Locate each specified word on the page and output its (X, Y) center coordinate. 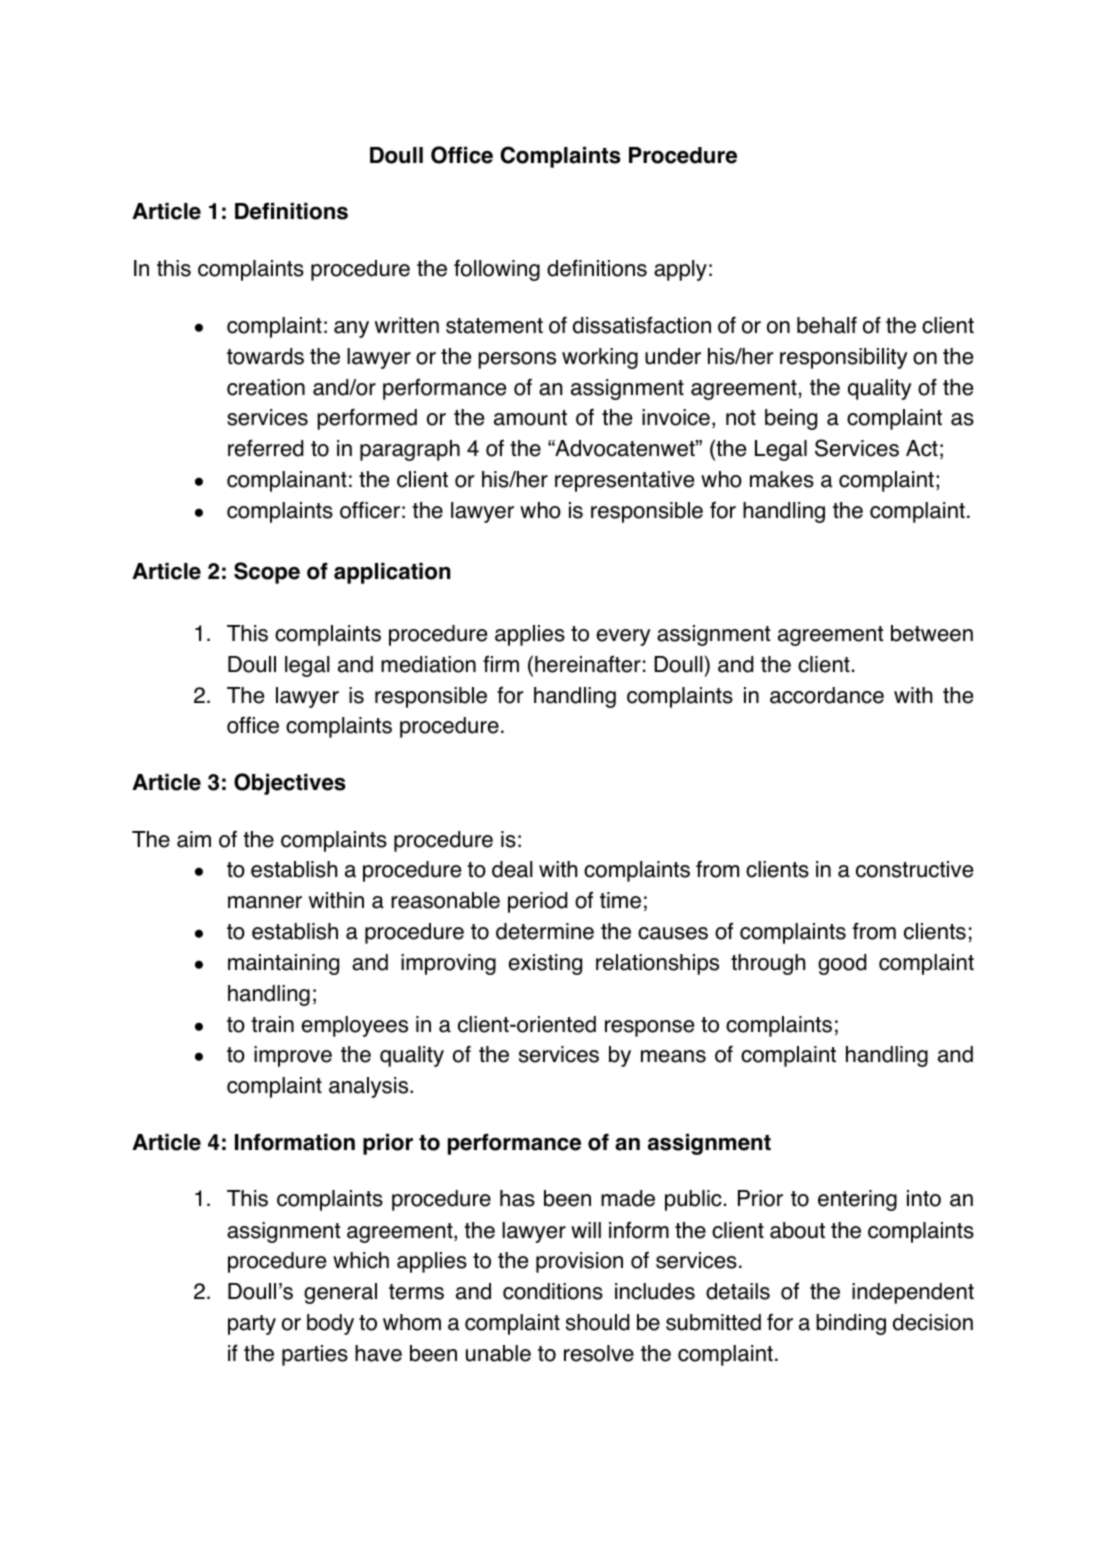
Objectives (290, 784)
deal (512, 869)
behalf (827, 325)
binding (851, 1324)
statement (494, 326)
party (252, 1325)
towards (265, 356)
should (597, 1322)
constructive (914, 869)
